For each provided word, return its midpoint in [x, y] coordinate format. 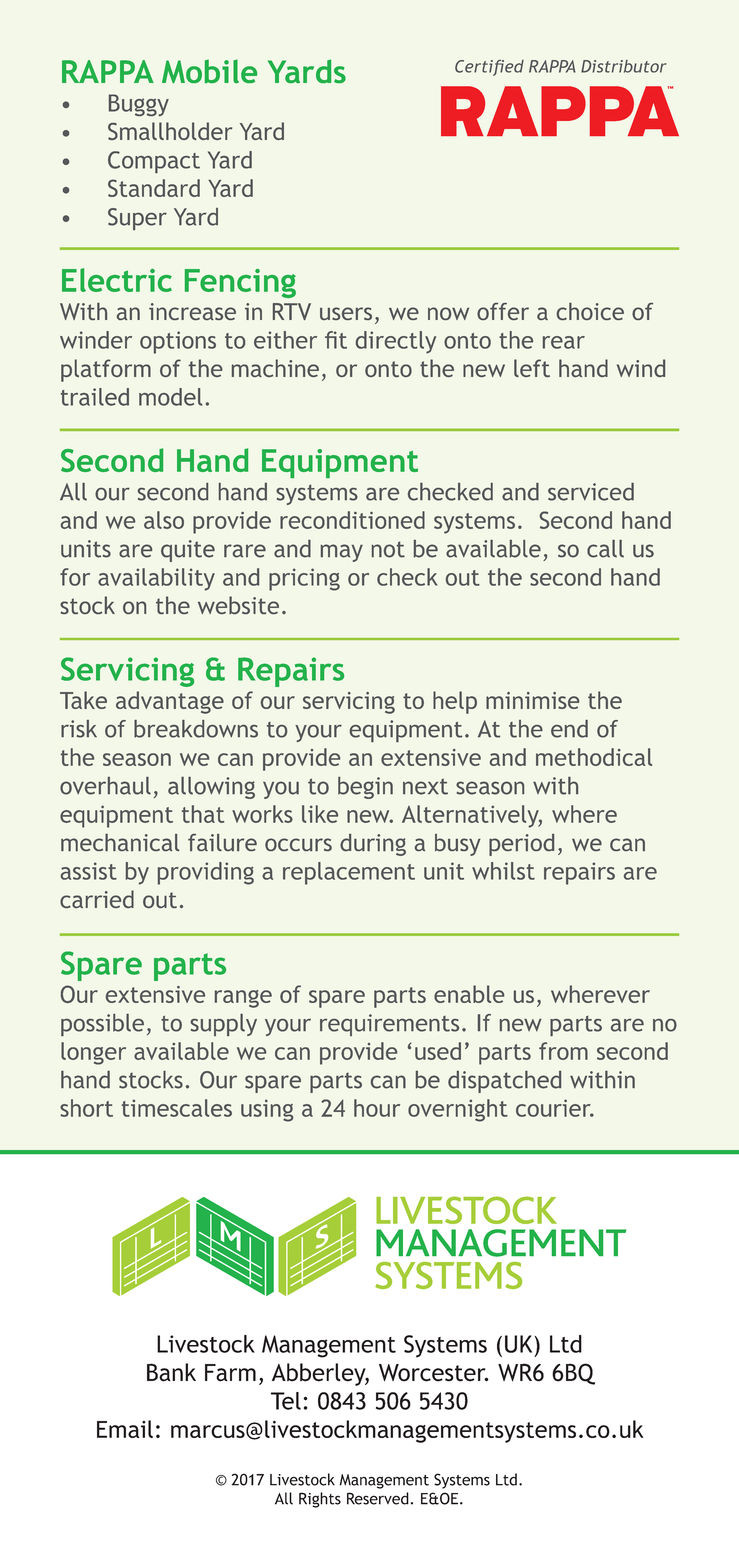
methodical [594, 757]
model [170, 397]
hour [377, 1108]
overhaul [105, 786]
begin [365, 788]
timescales [177, 1108]
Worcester [433, 1373]
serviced [591, 492]
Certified [489, 68]
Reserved [378, 1498]
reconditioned [352, 520]
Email [125, 1429]
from [563, 1051]
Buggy [139, 105]
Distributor [624, 66]
